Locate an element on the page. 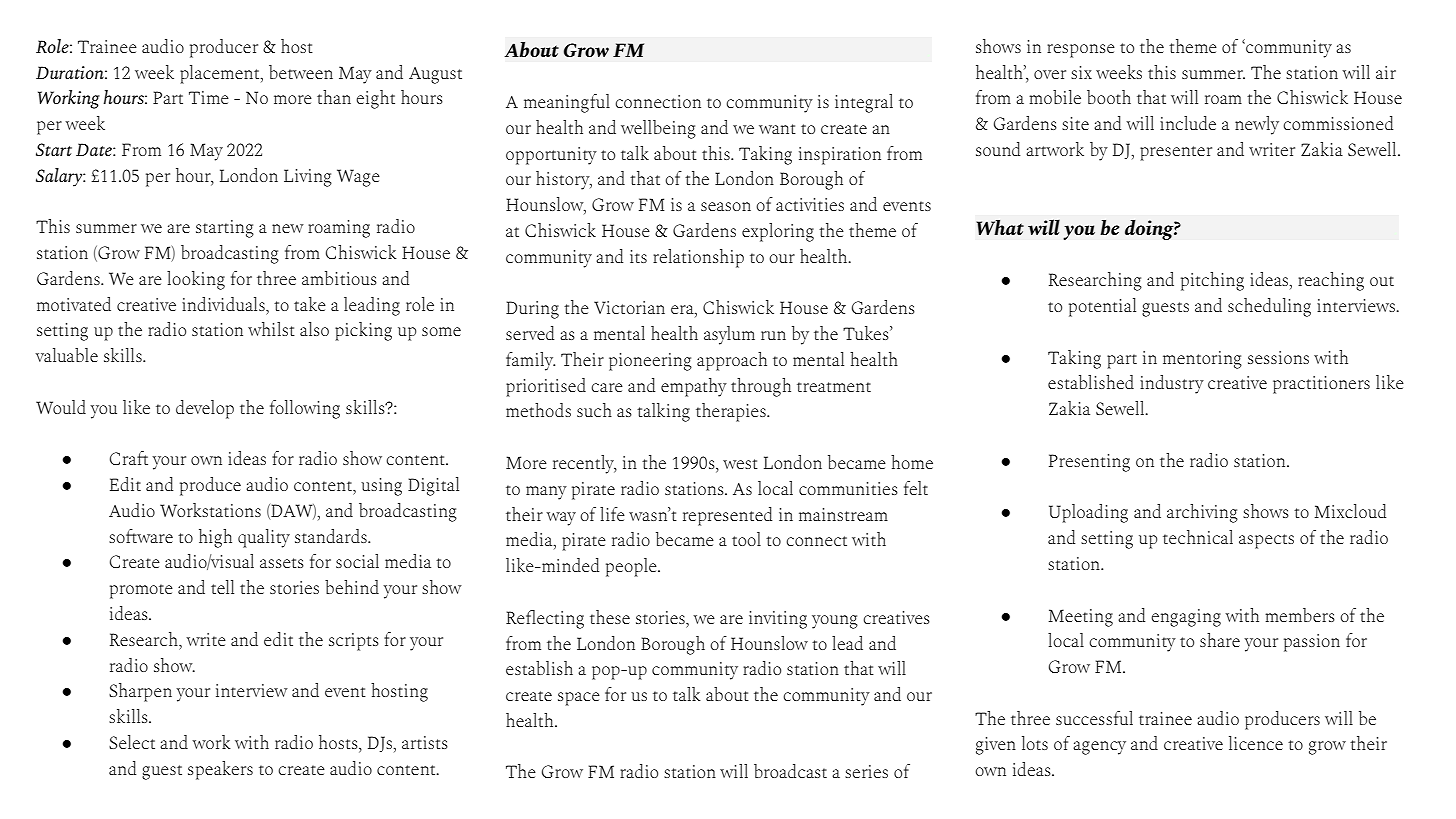 The height and width of the document is (819, 1456). whilst is located at coordinates (271, 329).
